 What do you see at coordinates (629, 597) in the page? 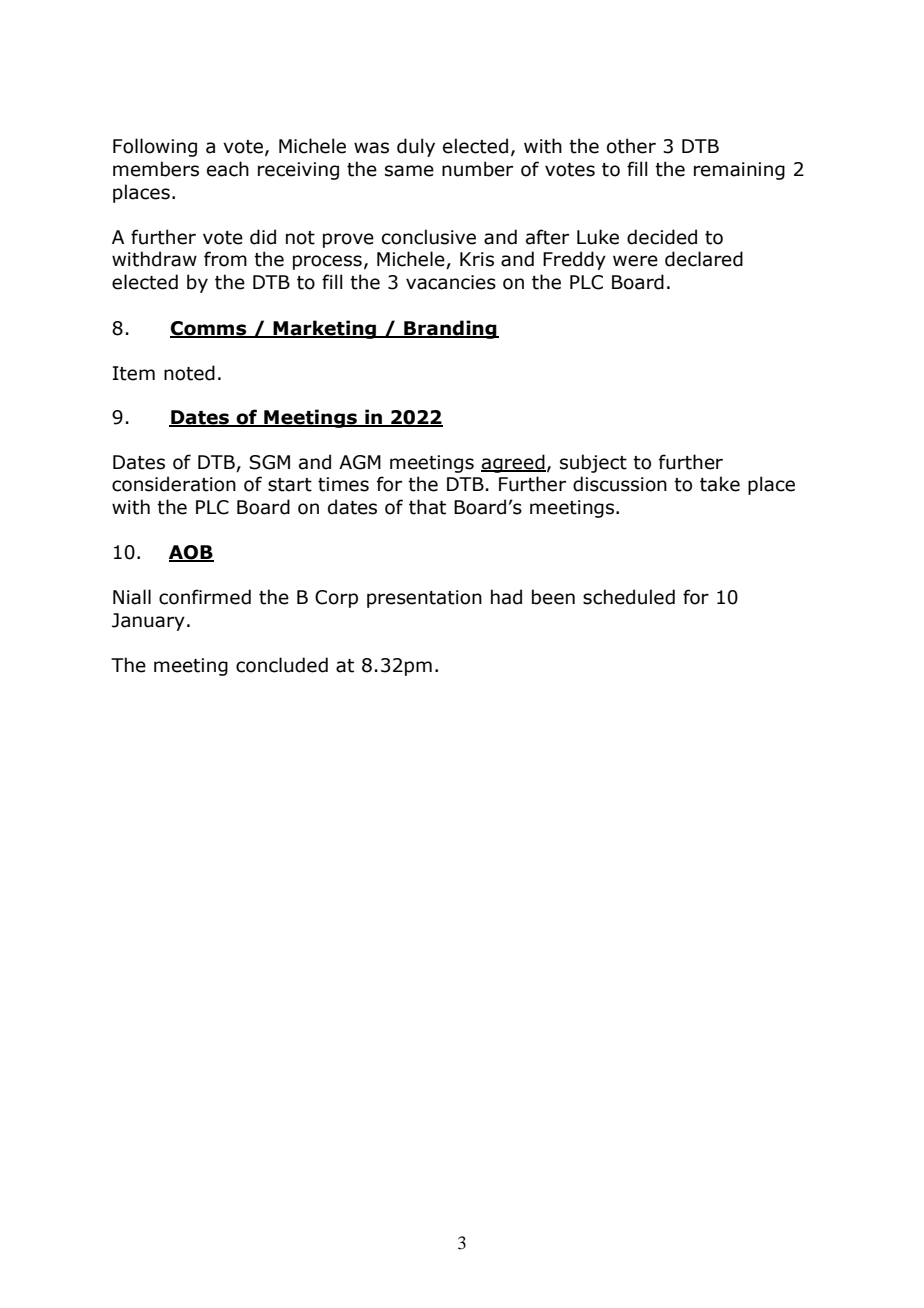
I see `scheduled` at bounding box center [629, 597].
